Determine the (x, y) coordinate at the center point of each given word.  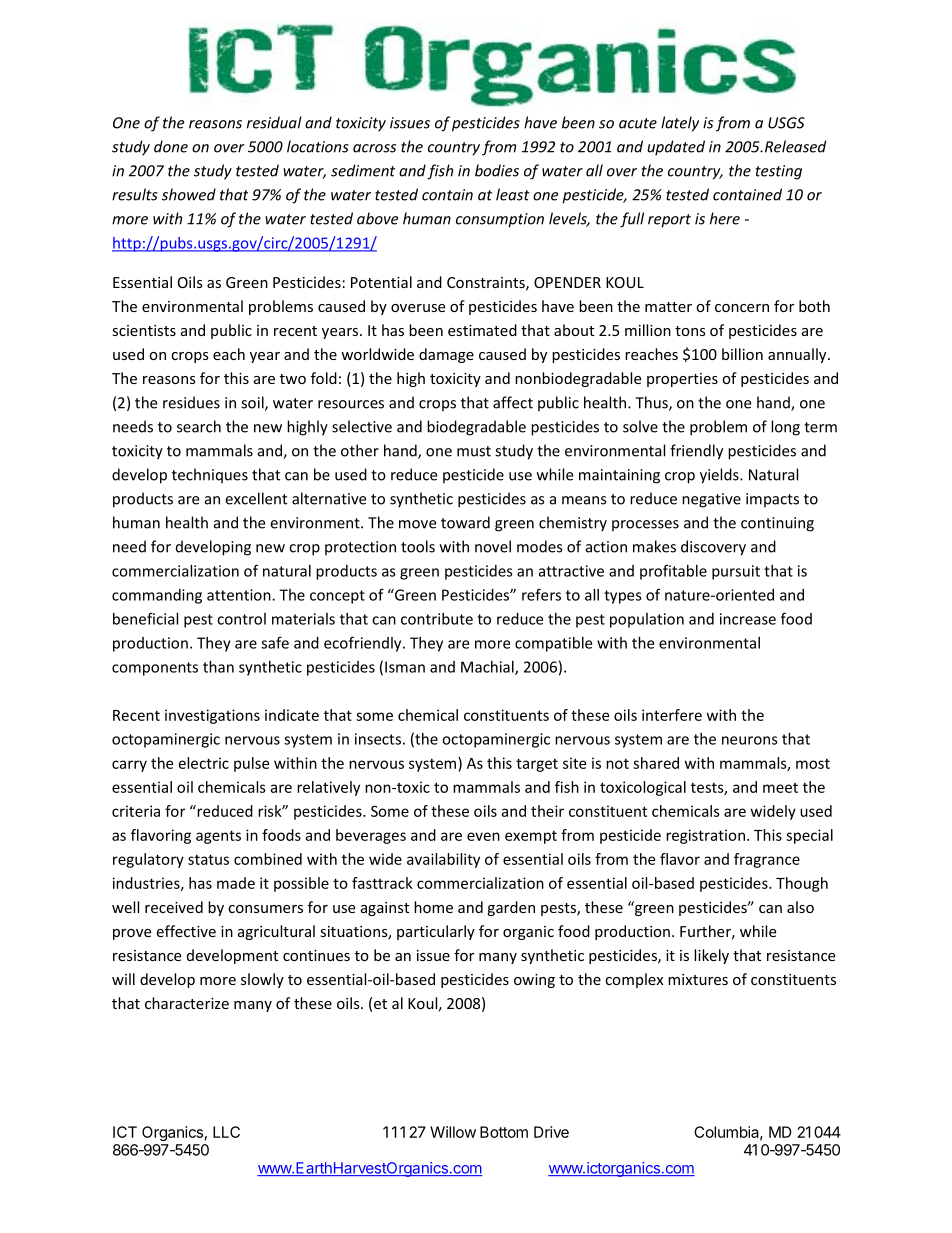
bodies (497, 170)
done (171, 146)
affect (513, 402)
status (208, 859)
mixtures (698, 979)
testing (779, 172)
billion (742, 354)
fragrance (767, 860)
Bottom (504, 1132)
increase (748, 619)
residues (191, 402)
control (241, 619)
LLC (226, 1132)
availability (443, 860)
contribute (437, 619)
